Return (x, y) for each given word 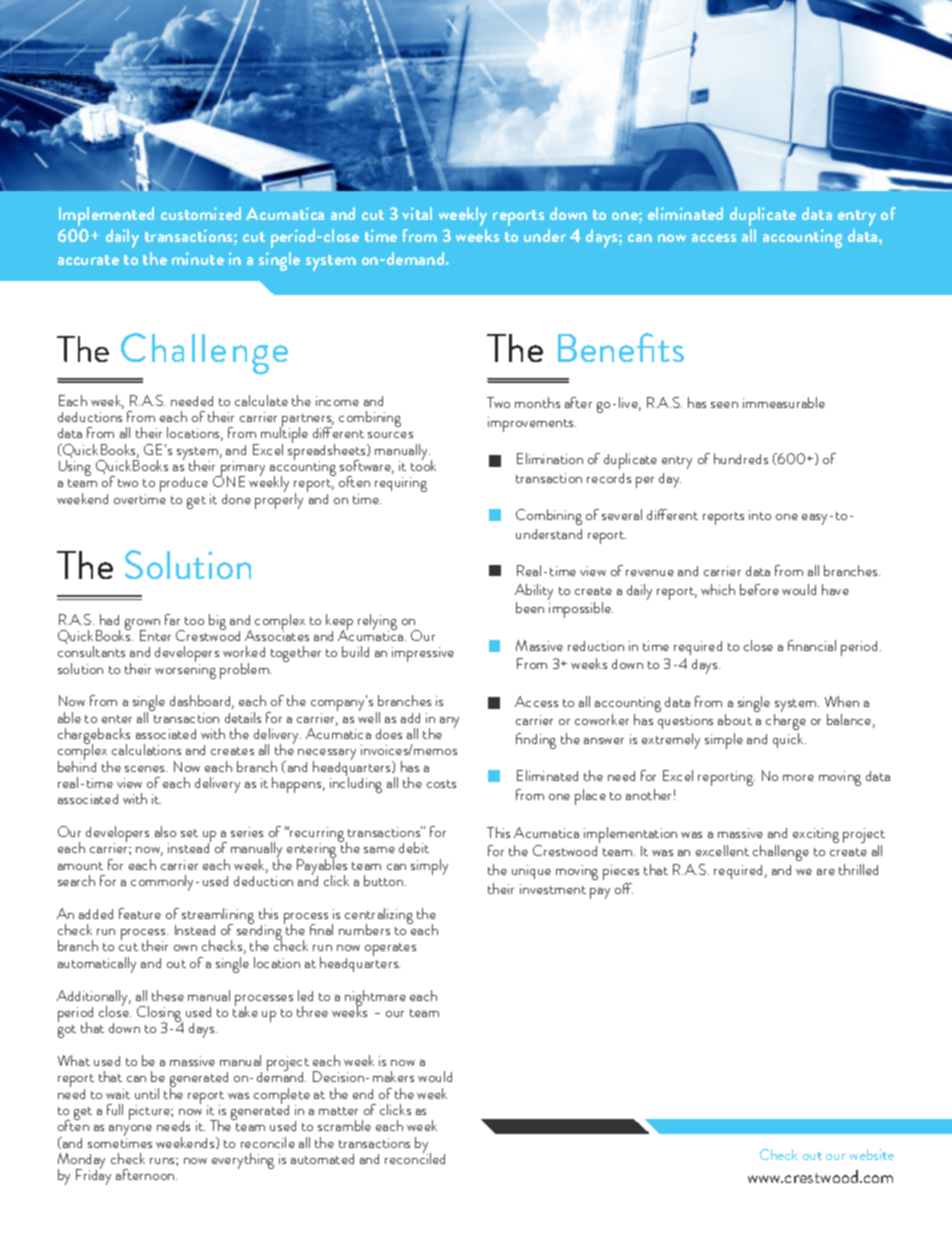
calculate (261, 400)
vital (417, 213)
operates (390, 949)
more (798, 778)
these (168, 995)
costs (441, 784)
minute (198, 258)
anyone (130, 1132)
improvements (532, 424)
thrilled (858, 869)
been (530, 607)
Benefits (621, 347)
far (172, 619)
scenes (146, 769)
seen (724, 405)
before (759, 589)
